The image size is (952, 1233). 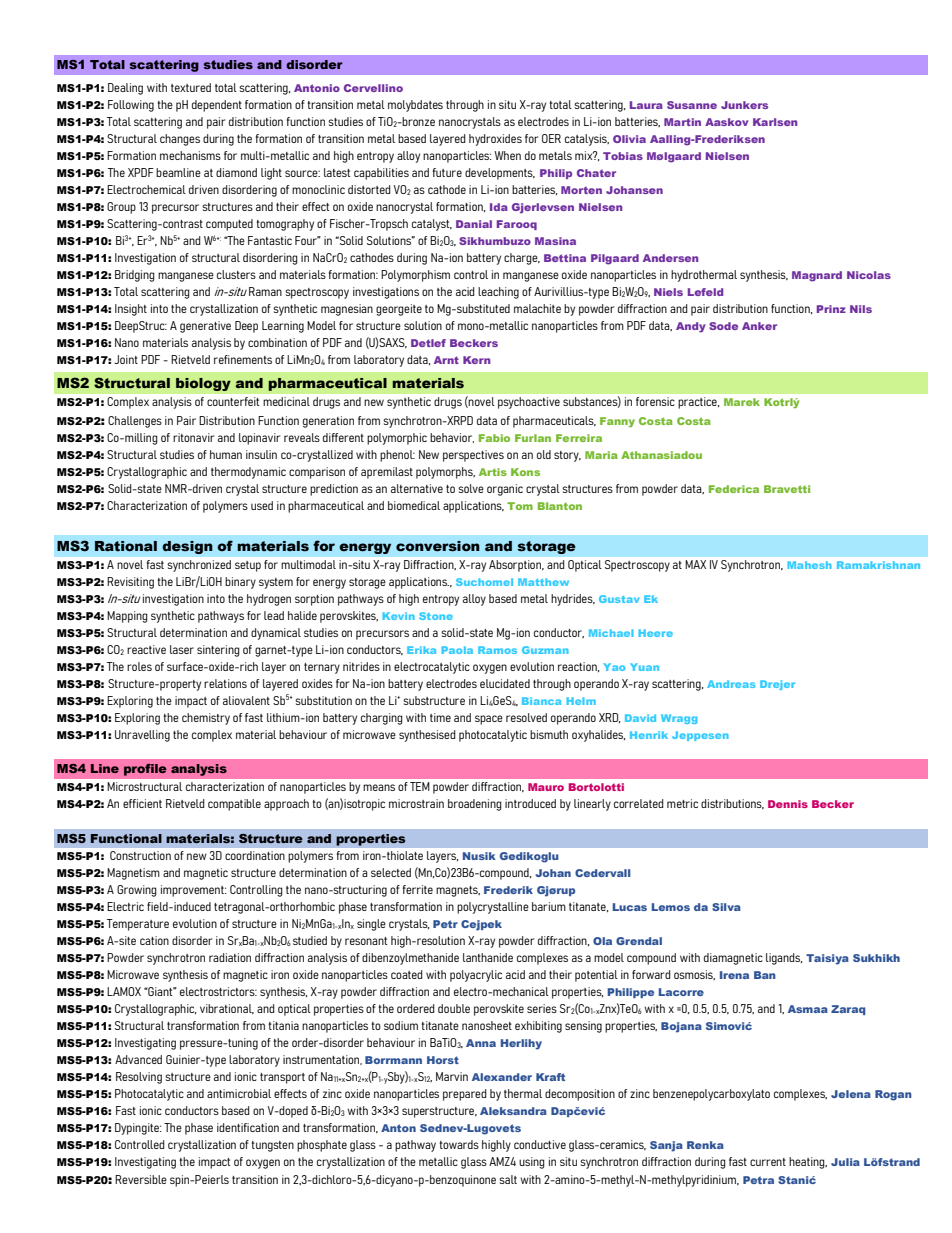 I want to click on sintering, so click(x=218, y=651).
